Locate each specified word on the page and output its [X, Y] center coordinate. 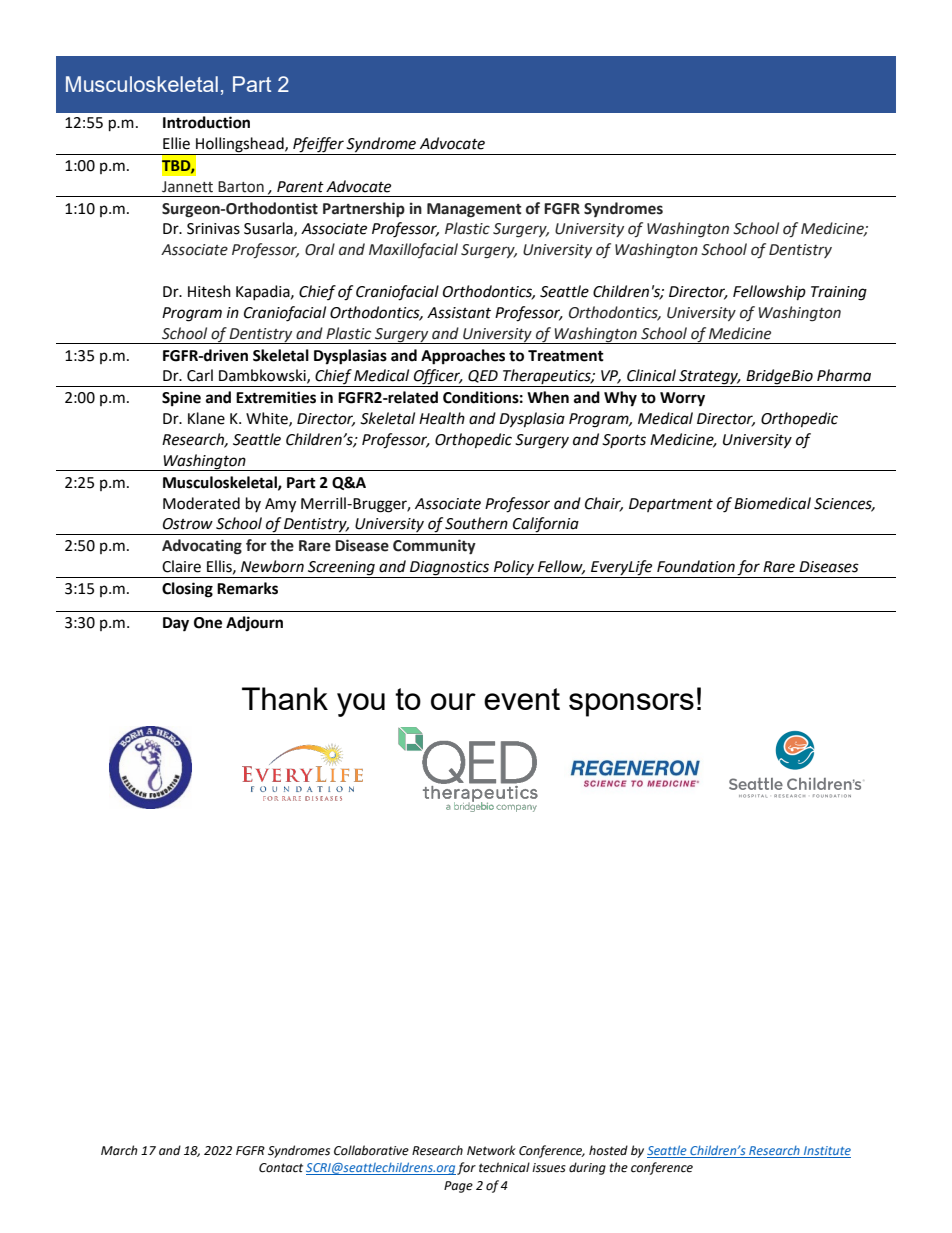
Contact [281, 1168]
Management [474, 210]
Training [839, 293]
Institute [826, 1152]
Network [491, 1150]
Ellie [176, 143]
